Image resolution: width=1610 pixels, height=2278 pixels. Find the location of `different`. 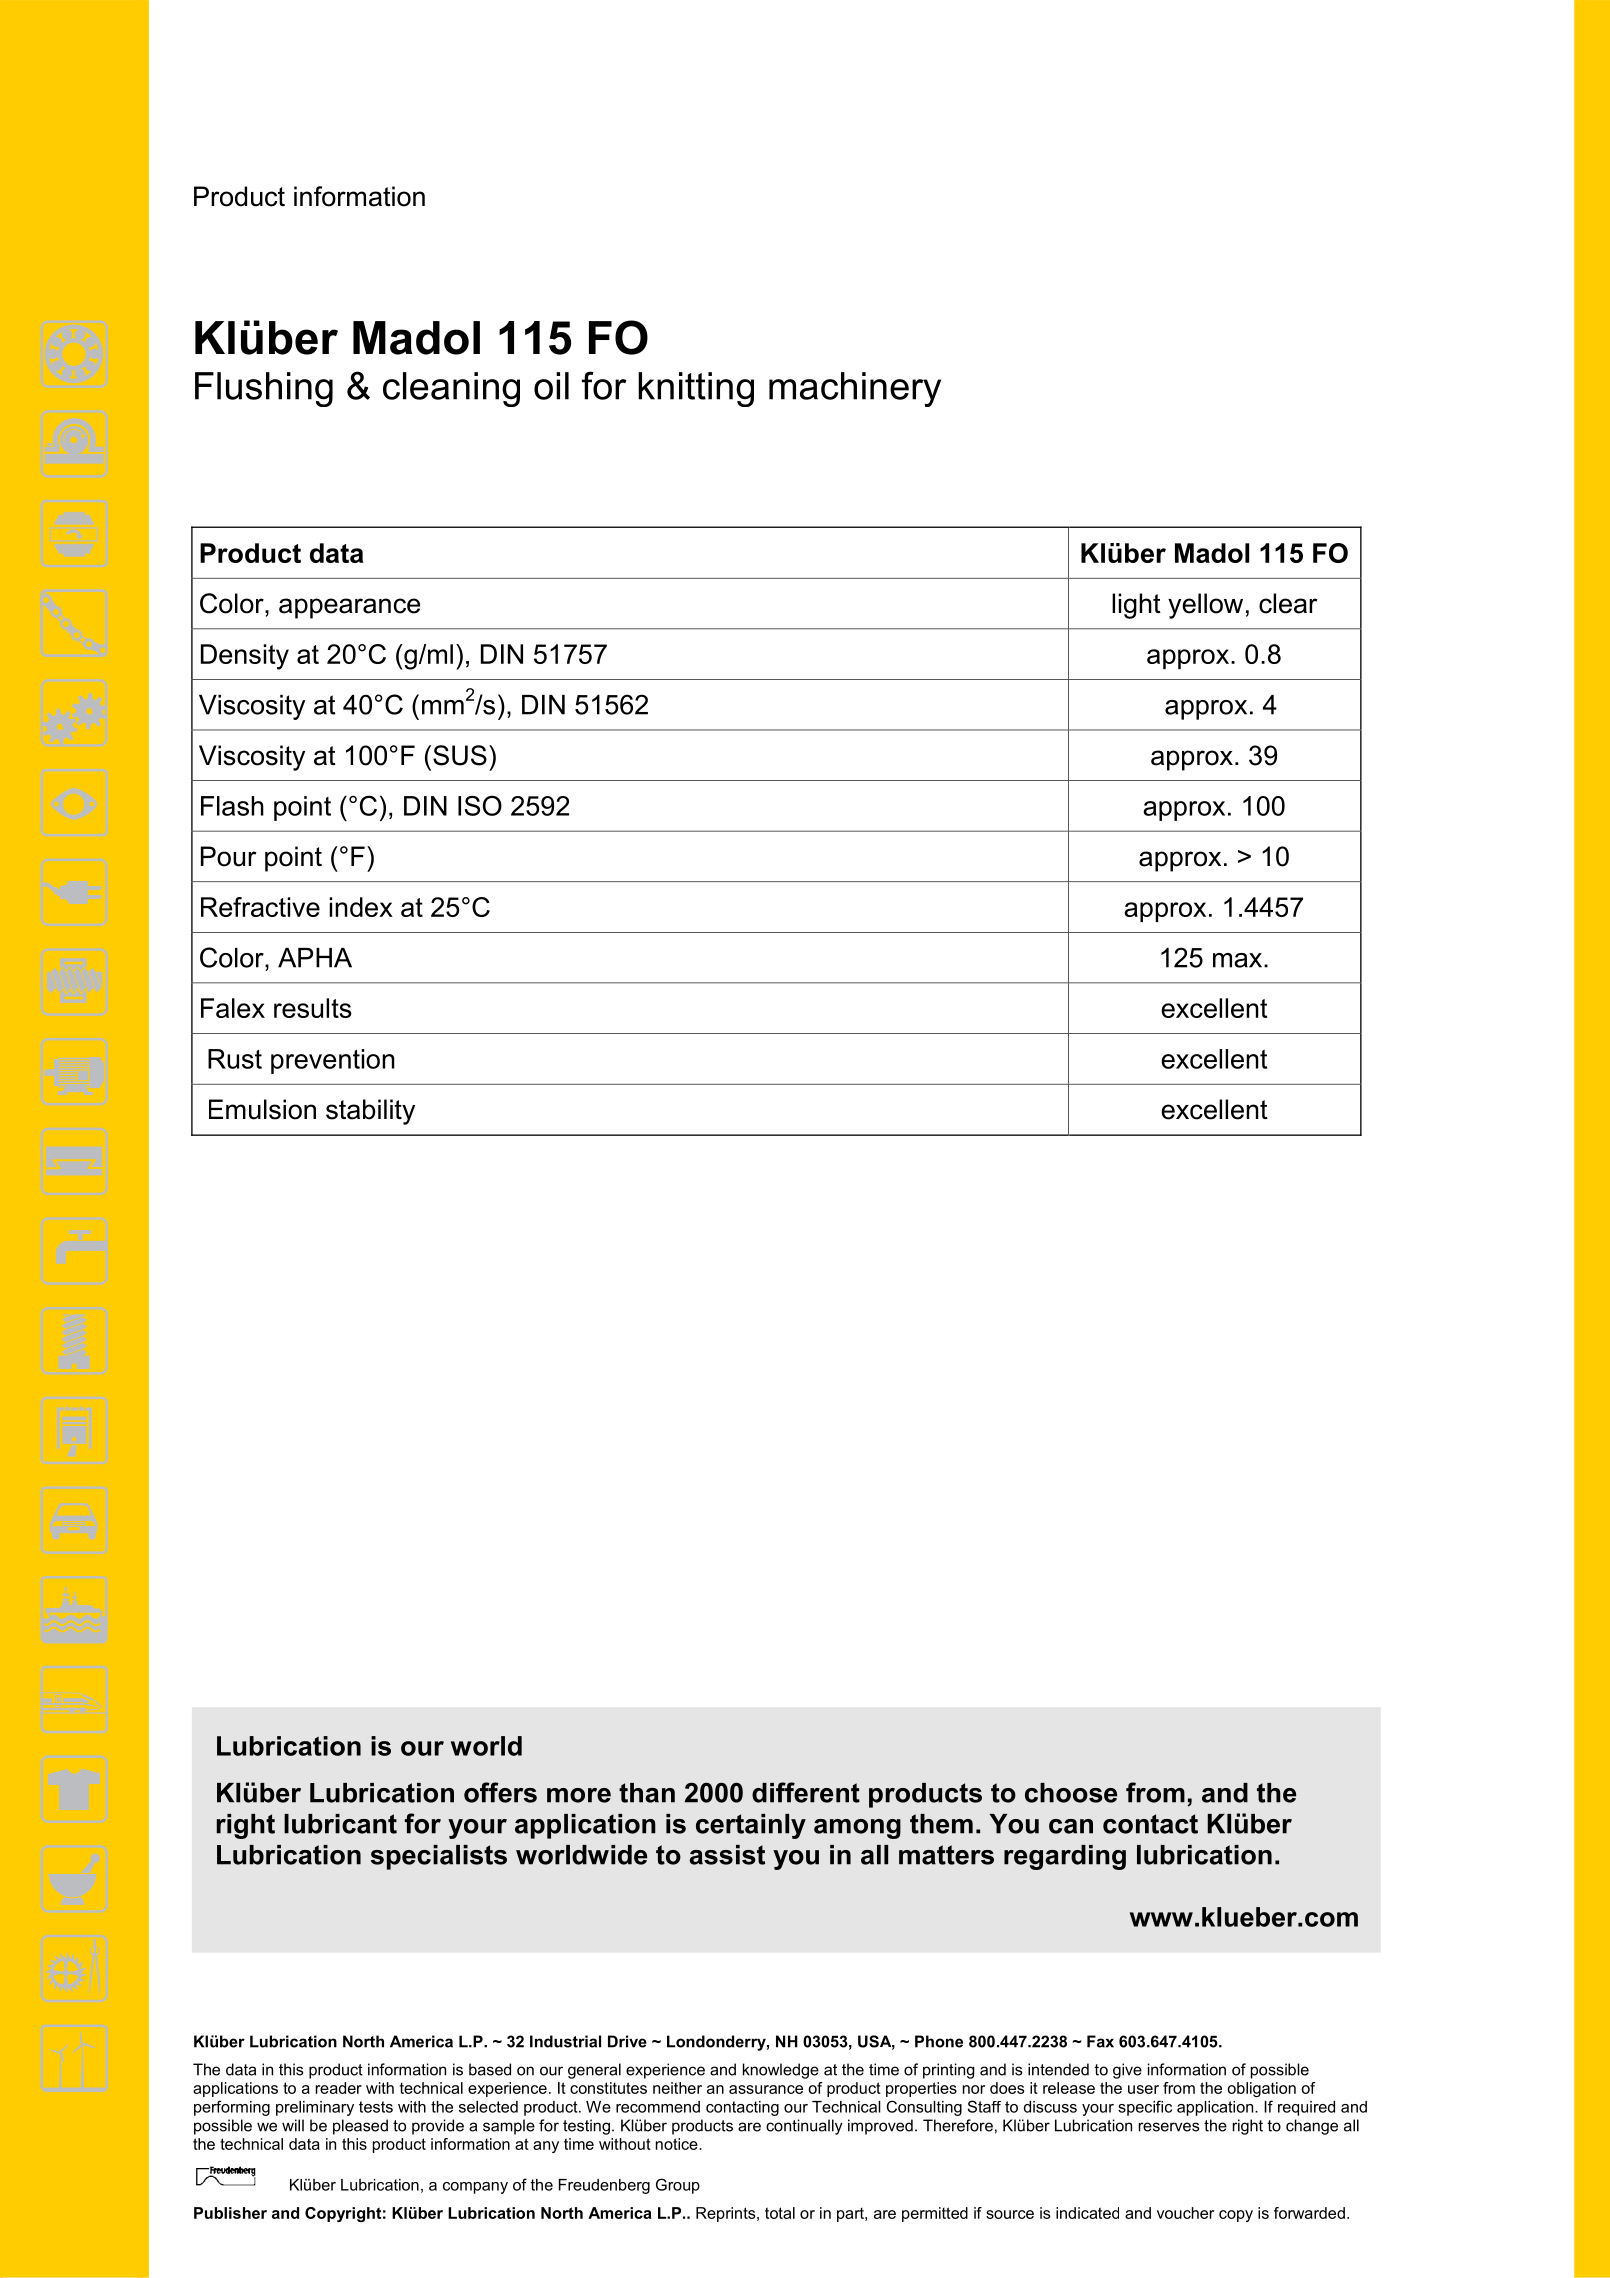

different is located at coordinates (806, 1792).
